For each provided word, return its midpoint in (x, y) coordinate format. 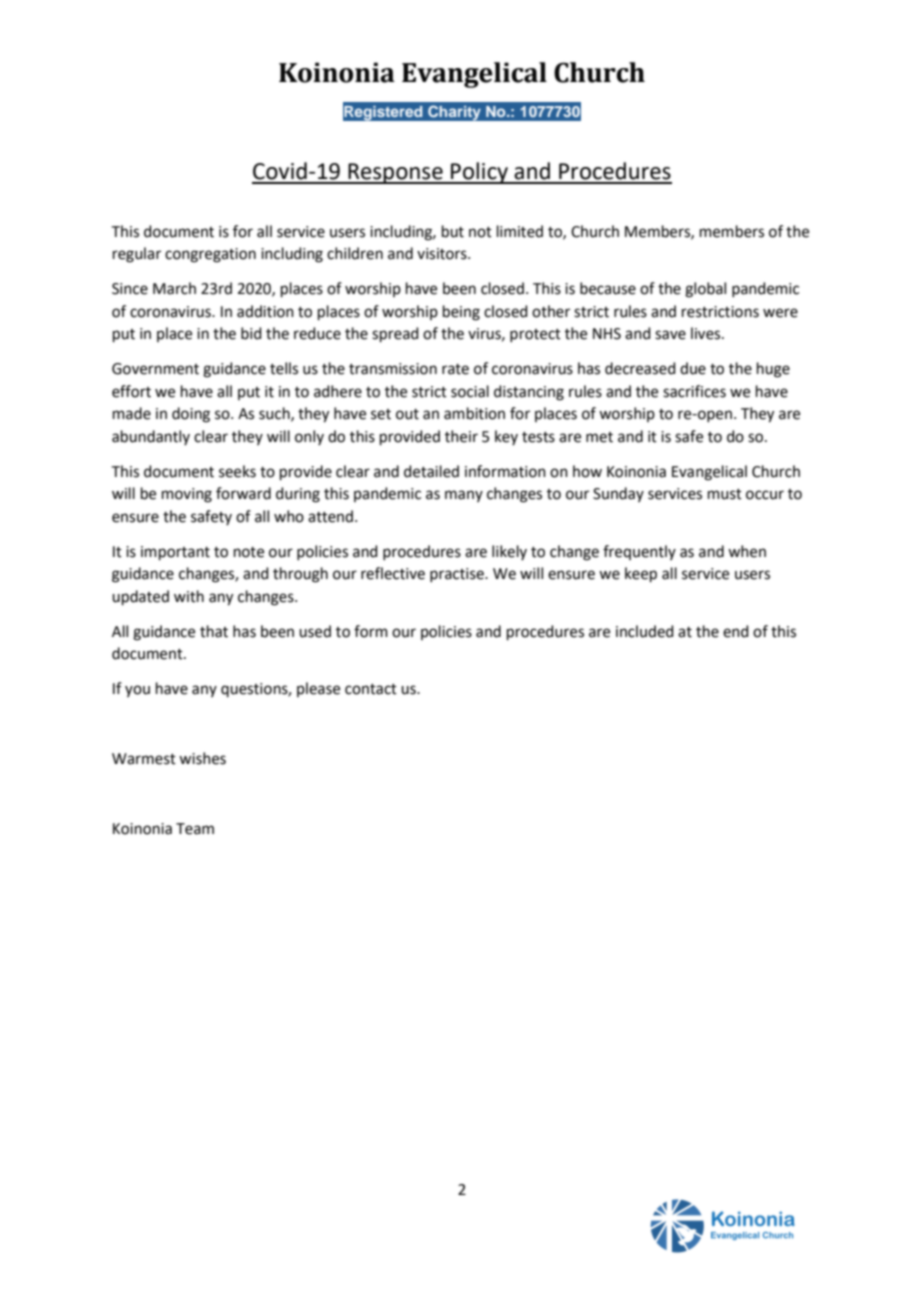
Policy (479, 173)
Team (195, 829)
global (705, 290)
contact (371, 689)
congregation (210, 255)
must (725, 494)
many (464, 496)
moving (187, 495)
